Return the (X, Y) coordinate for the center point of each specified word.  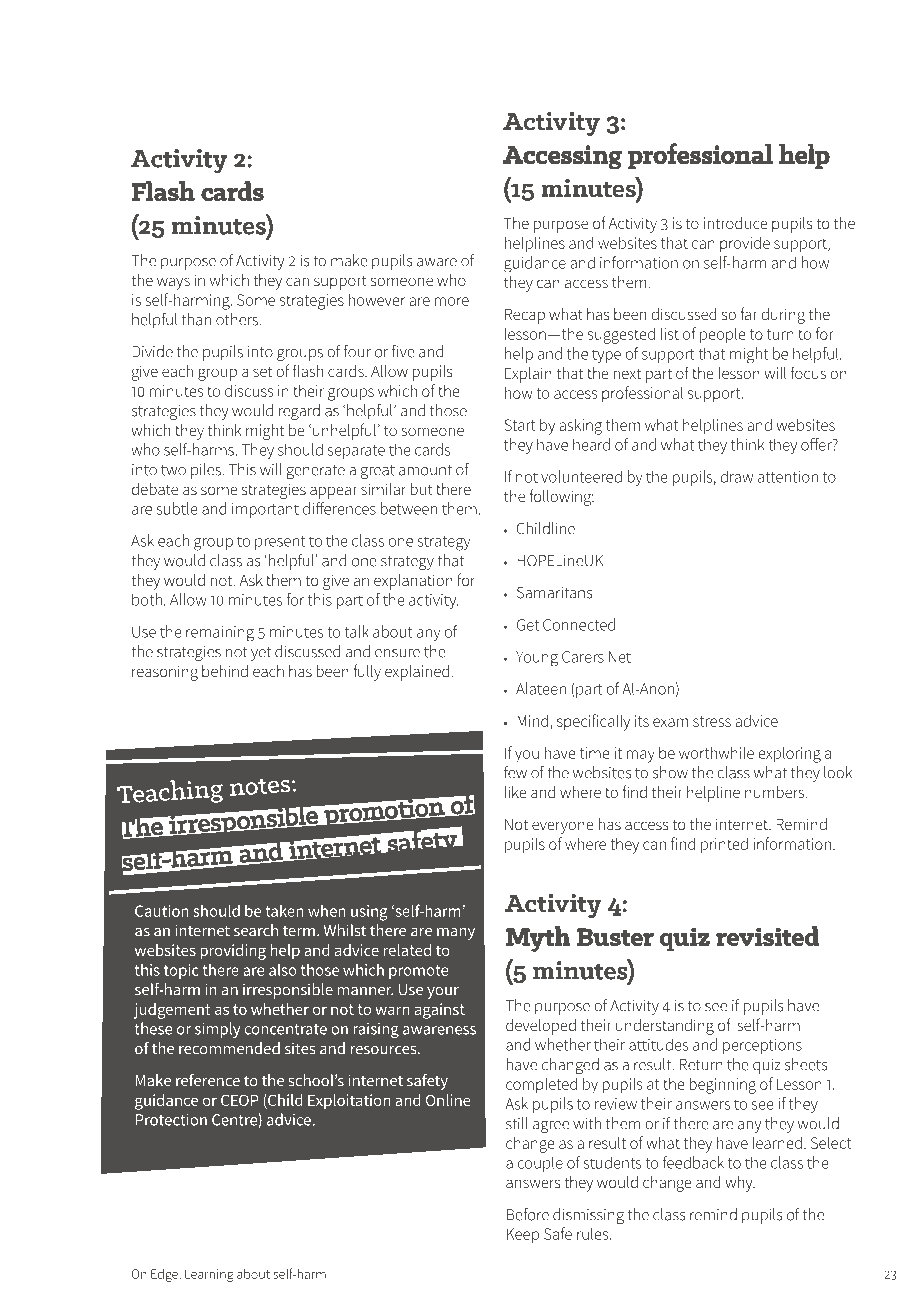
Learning (209, 1275)
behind (225, 671)
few (515, 772)
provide (745, 244)
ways (173, 283)
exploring (789, 754)
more (452, 301)
